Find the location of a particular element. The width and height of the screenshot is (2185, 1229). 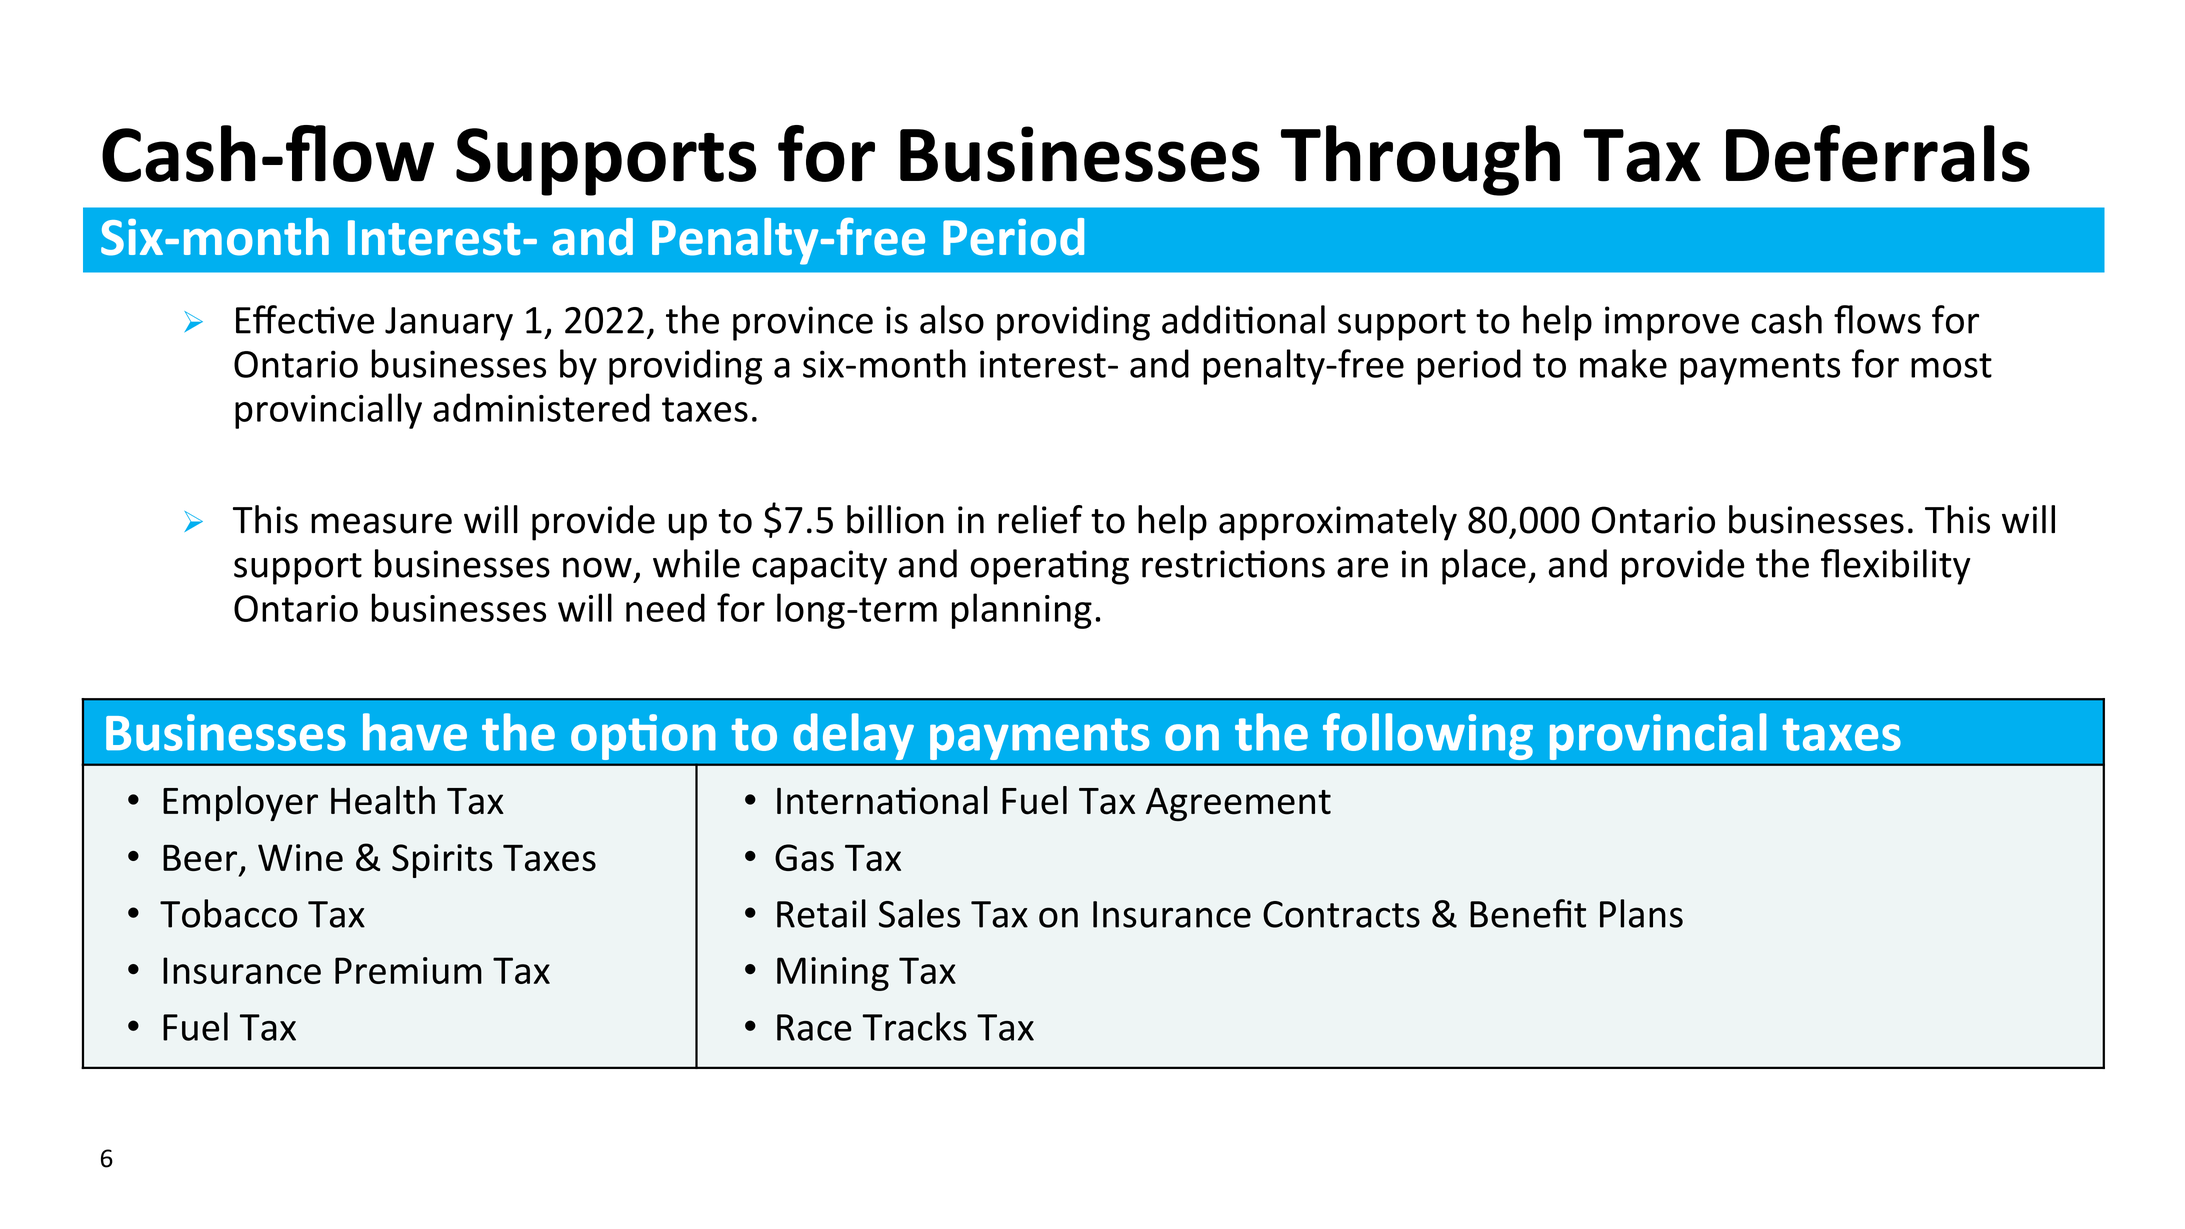

Premium is located at coordinates (408, 970).
